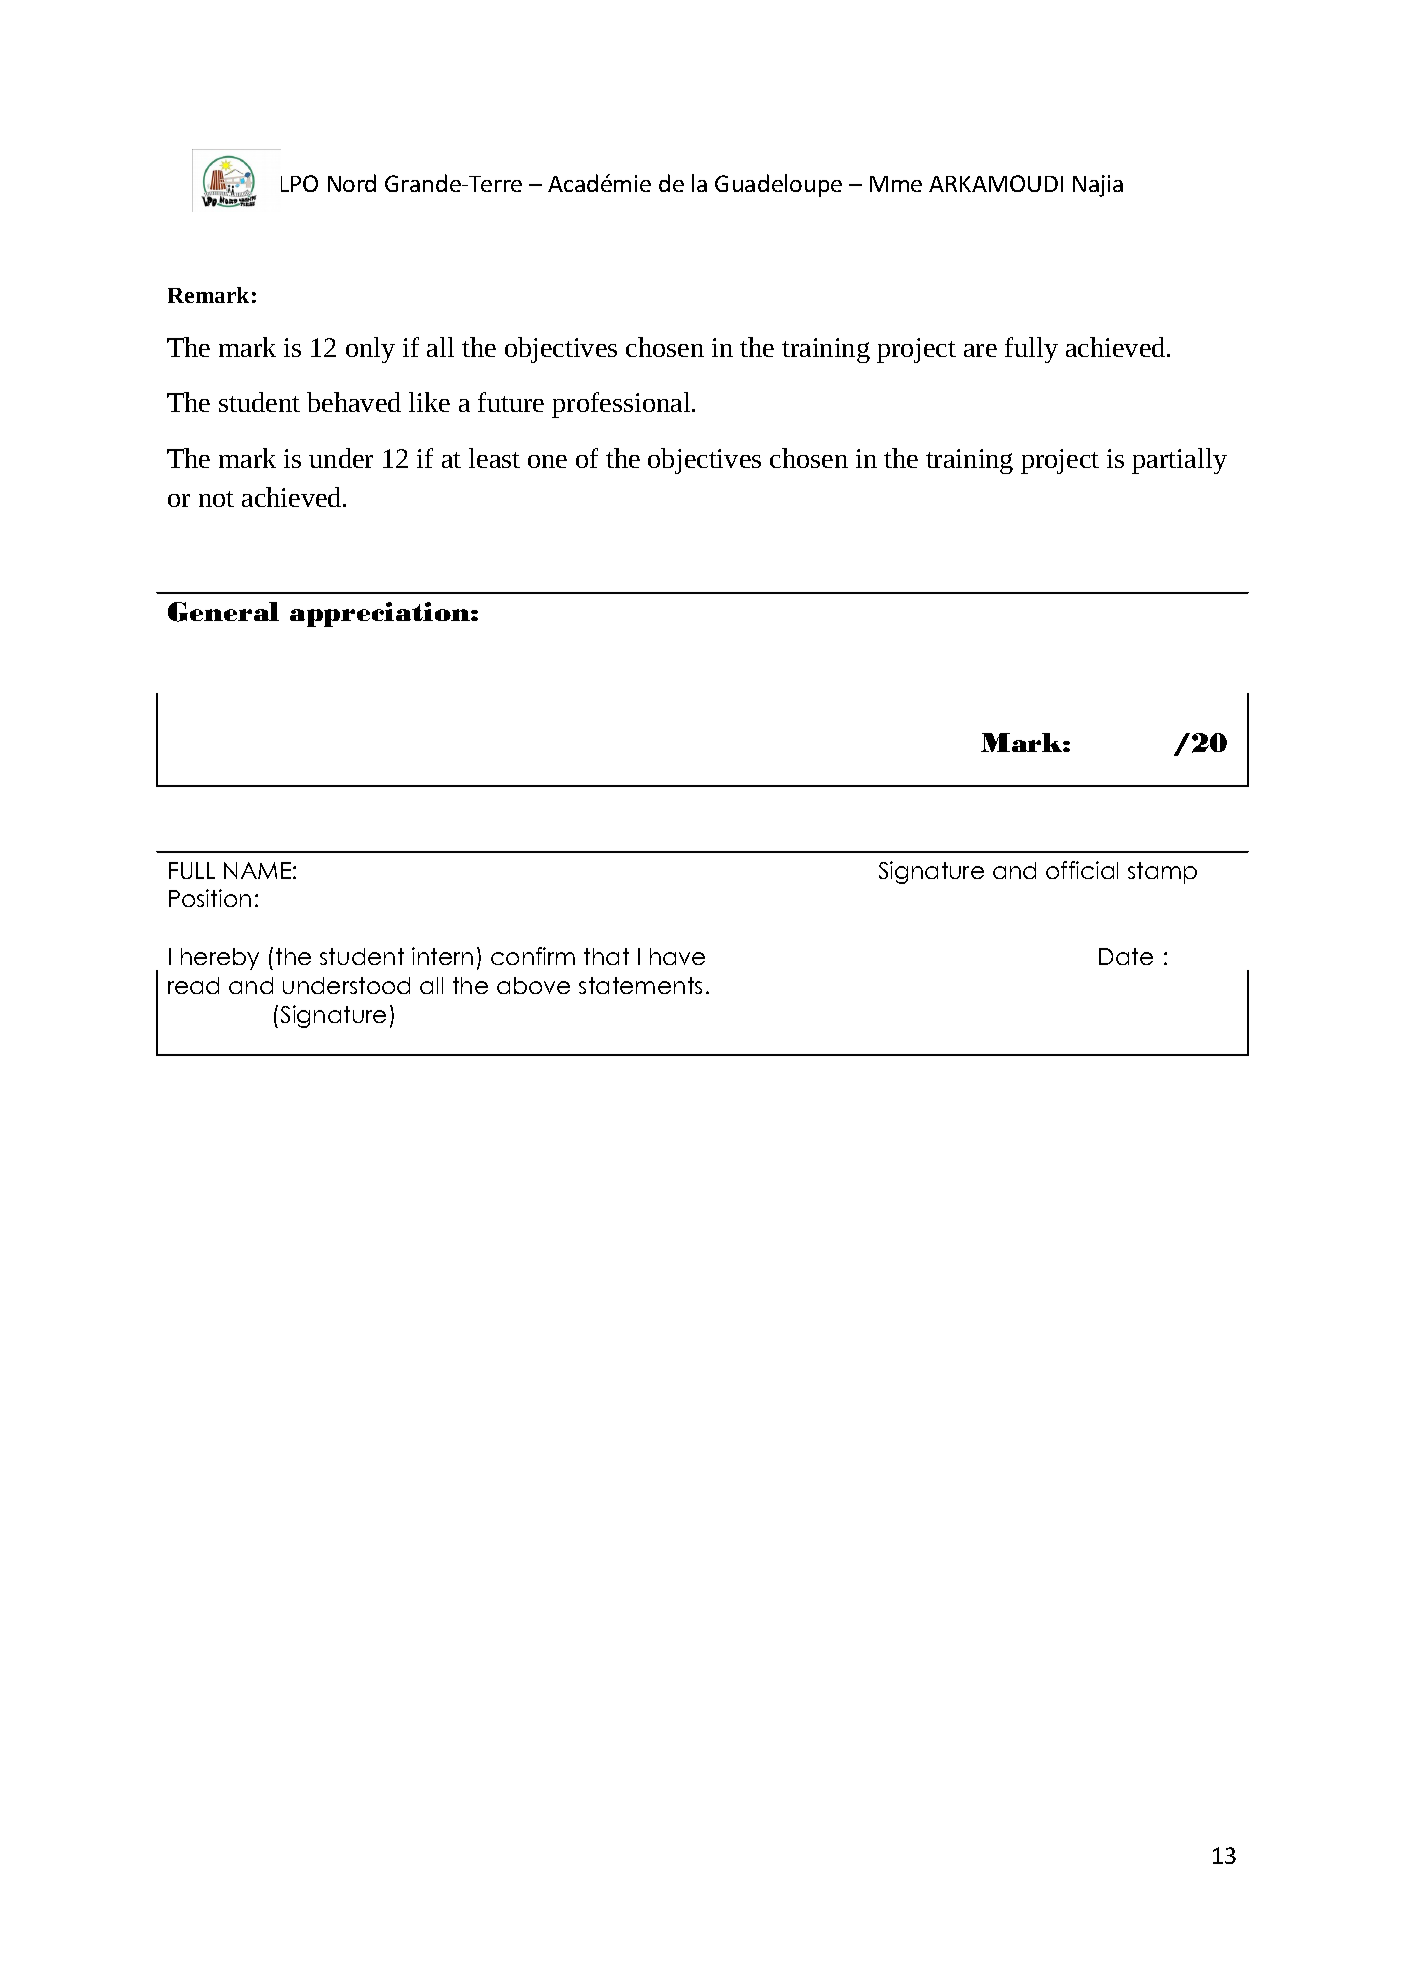 This page has height=1987, width=1404. I want to click on not, so click(216, 499).
